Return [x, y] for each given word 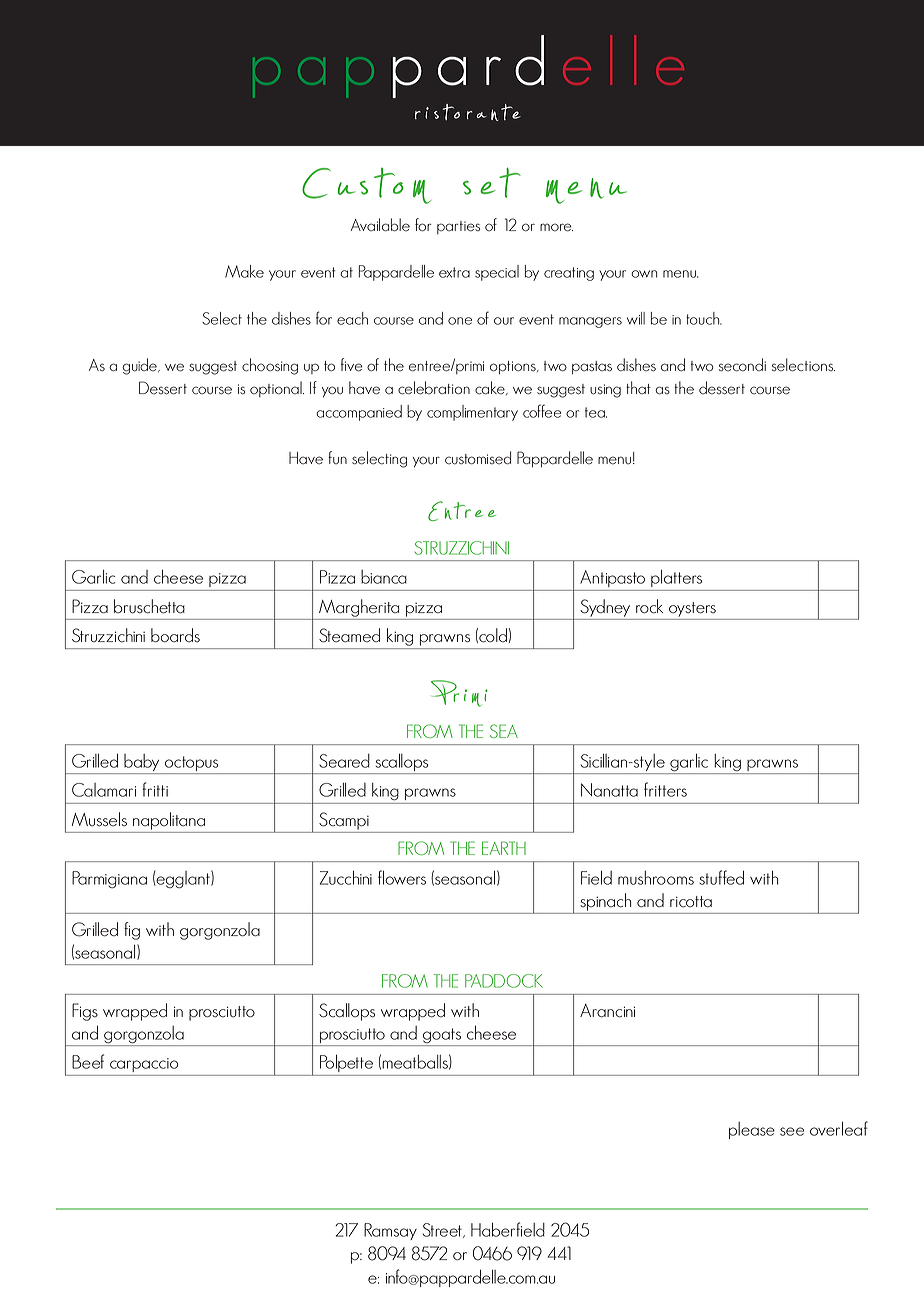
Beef [88, 1061]
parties [458, 227]
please [752, 1130]
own [644, 274]
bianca [384, 577]
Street [443, 1230]
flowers [402, 877]
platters [676, 578]
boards [175, 635]
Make [244, 271]
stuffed [721, 877]
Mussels [99, 819]
